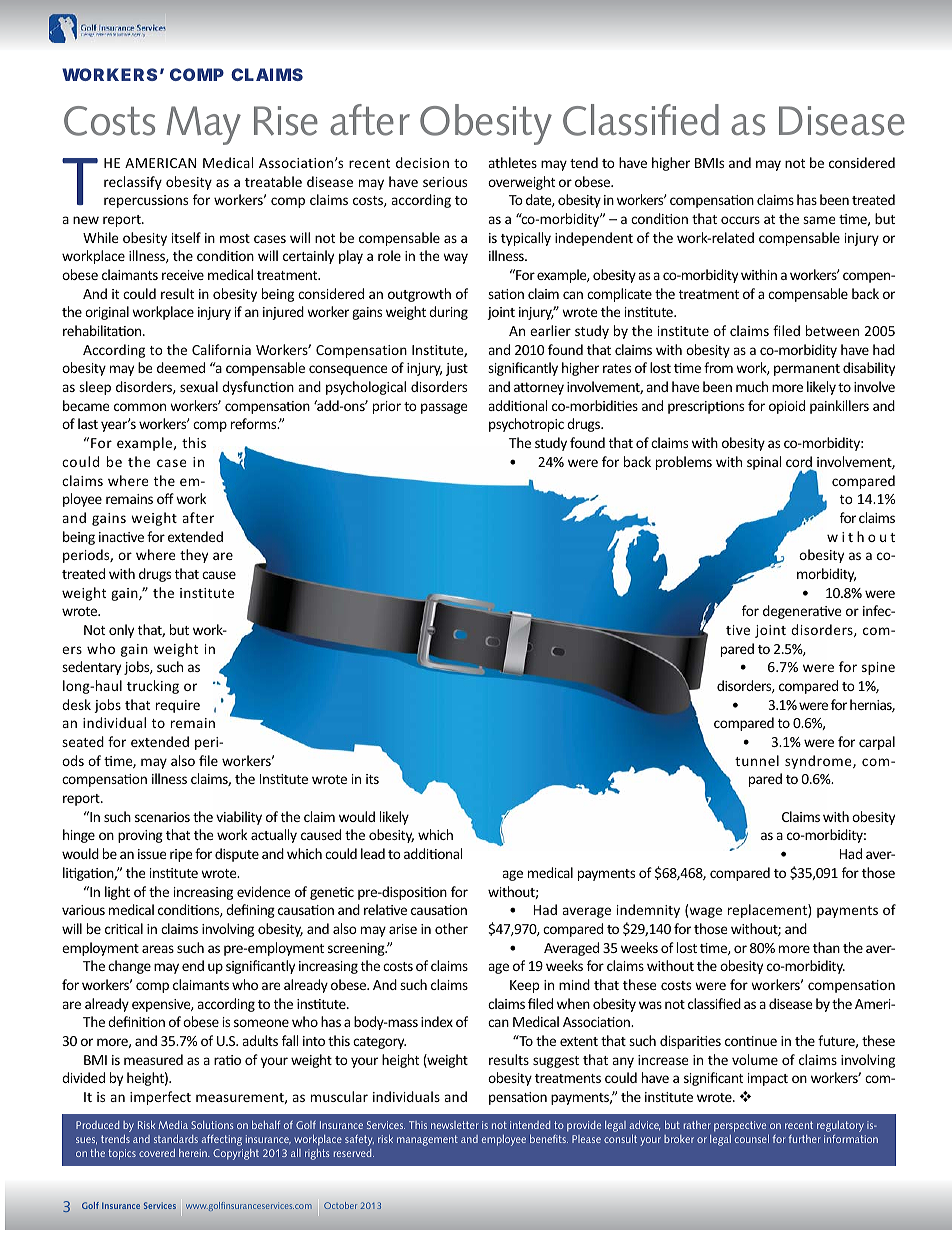 This screenshot has width=952, height=1233. I want to click on than, so click(826, 947).
